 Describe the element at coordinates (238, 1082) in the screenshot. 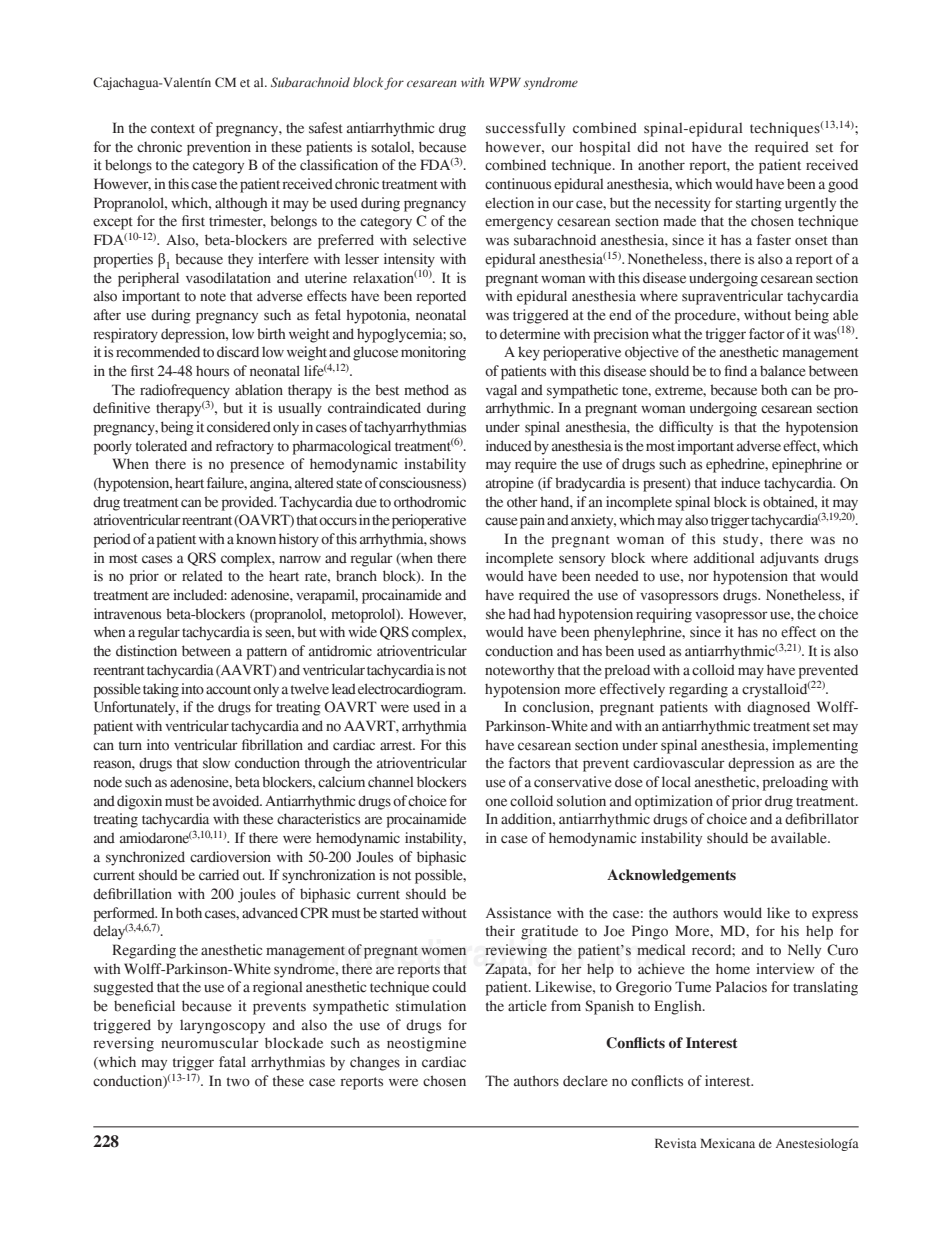

I see `two` at that location.
